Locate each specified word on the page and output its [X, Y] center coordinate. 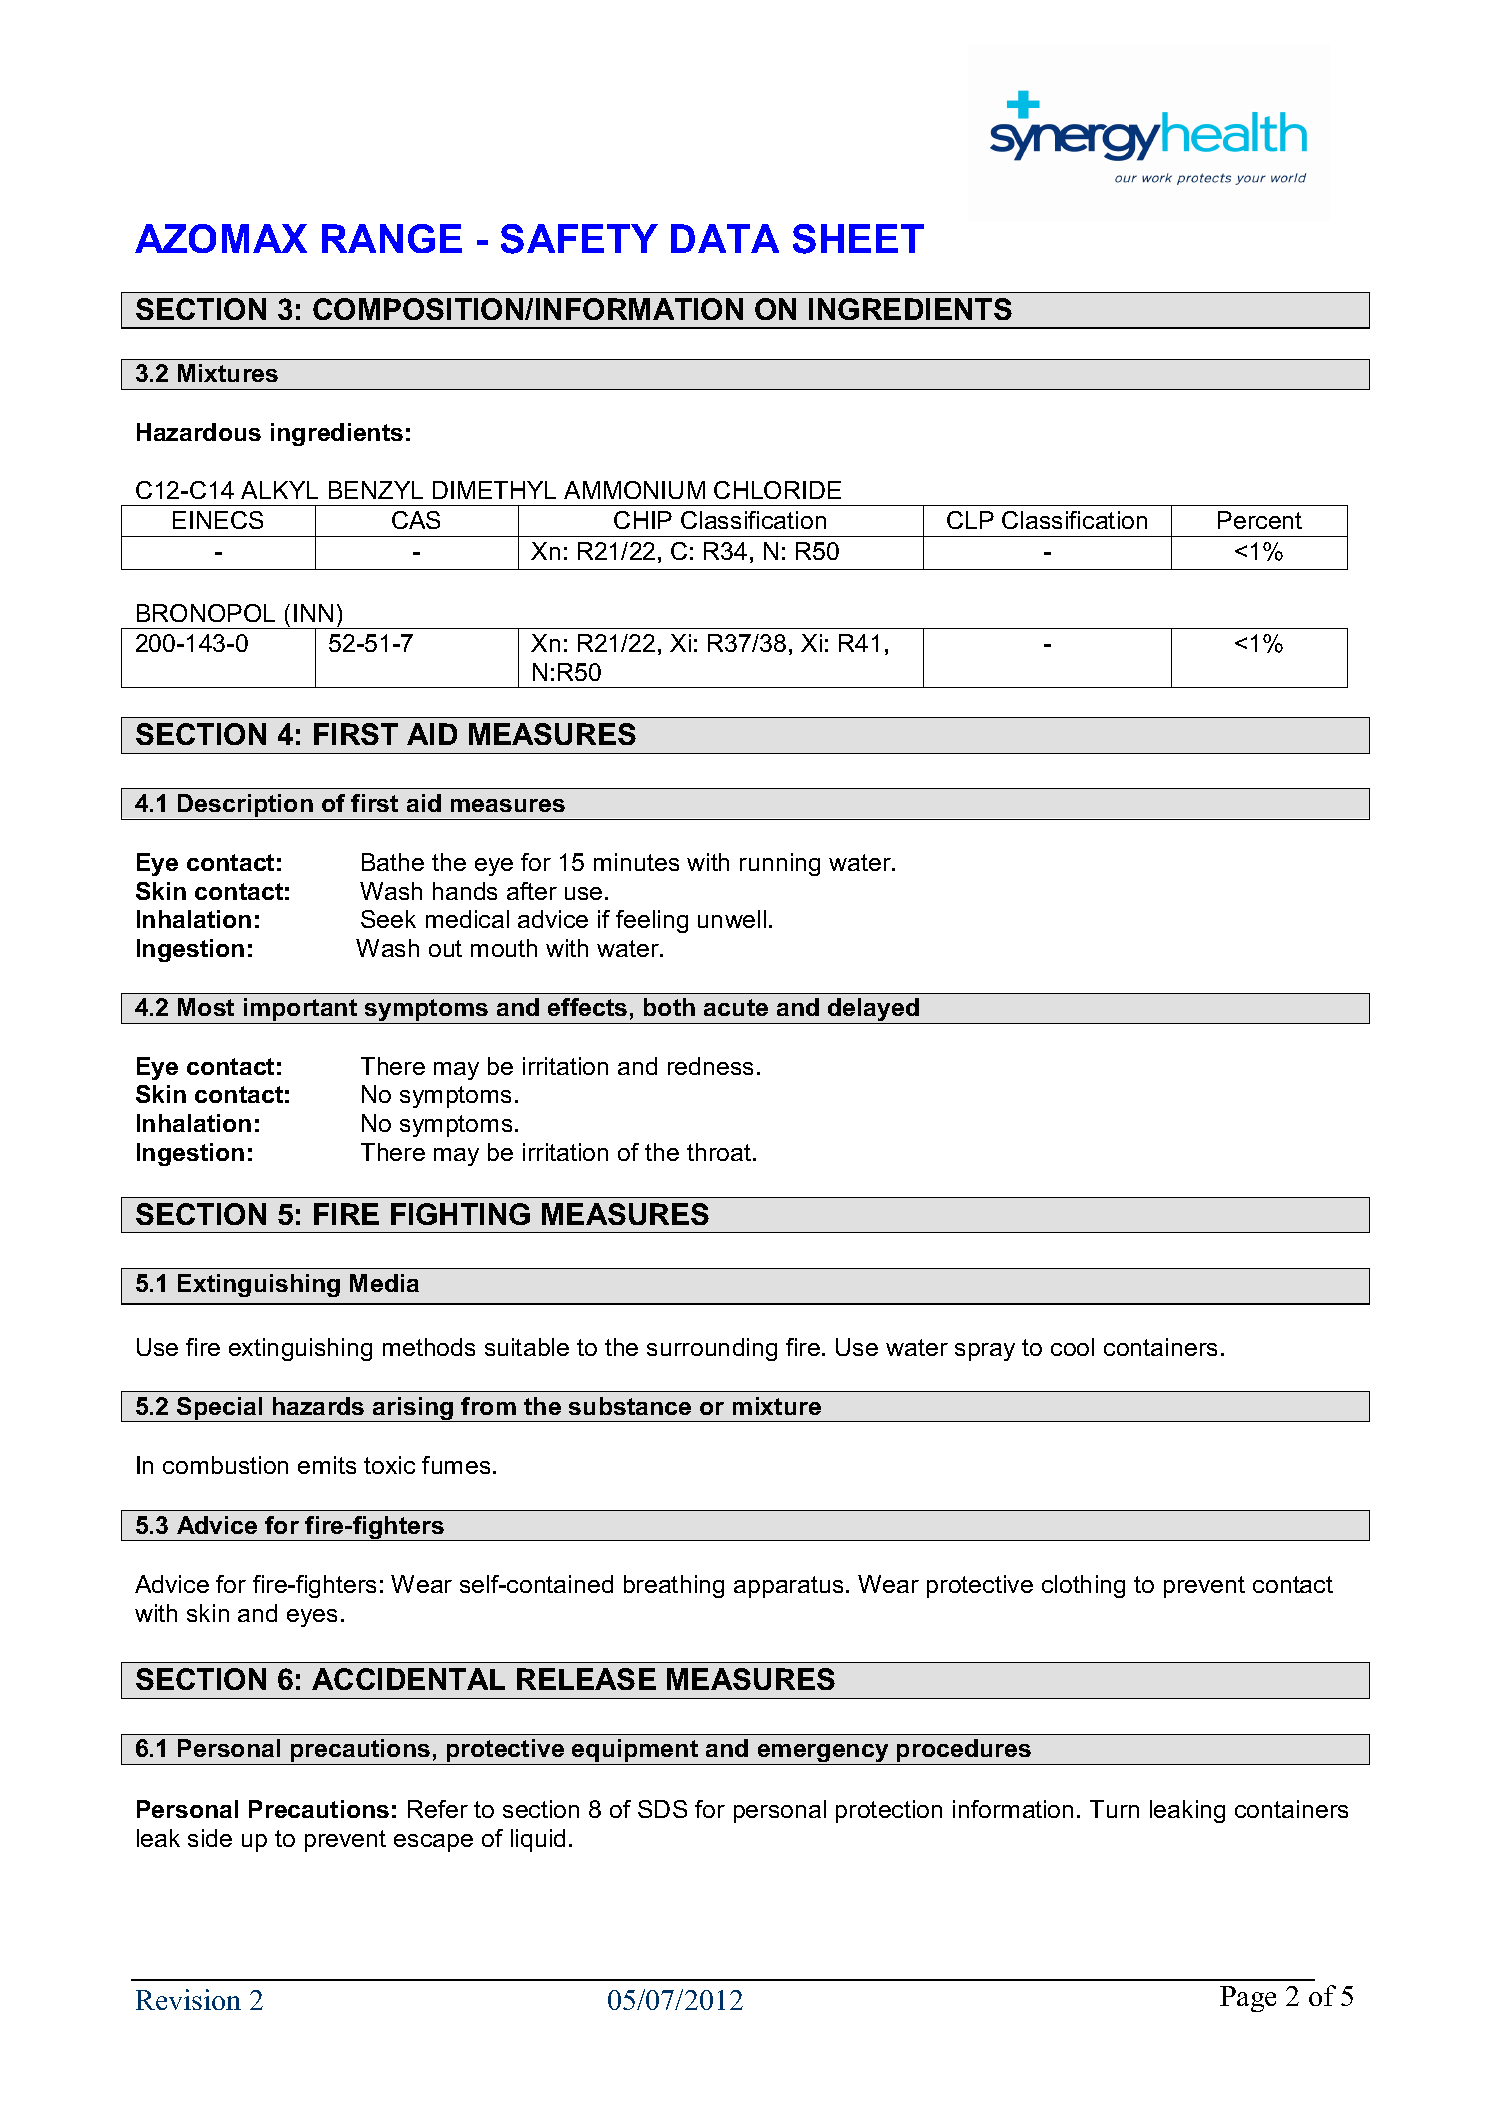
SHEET [858, 239]
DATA [725, 238]
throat [720, 1152]
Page [1248, 1999]
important [301, 1011]
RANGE [392, 238]
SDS [662, 1809]
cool [1072, 1347]
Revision [188, 1999]
